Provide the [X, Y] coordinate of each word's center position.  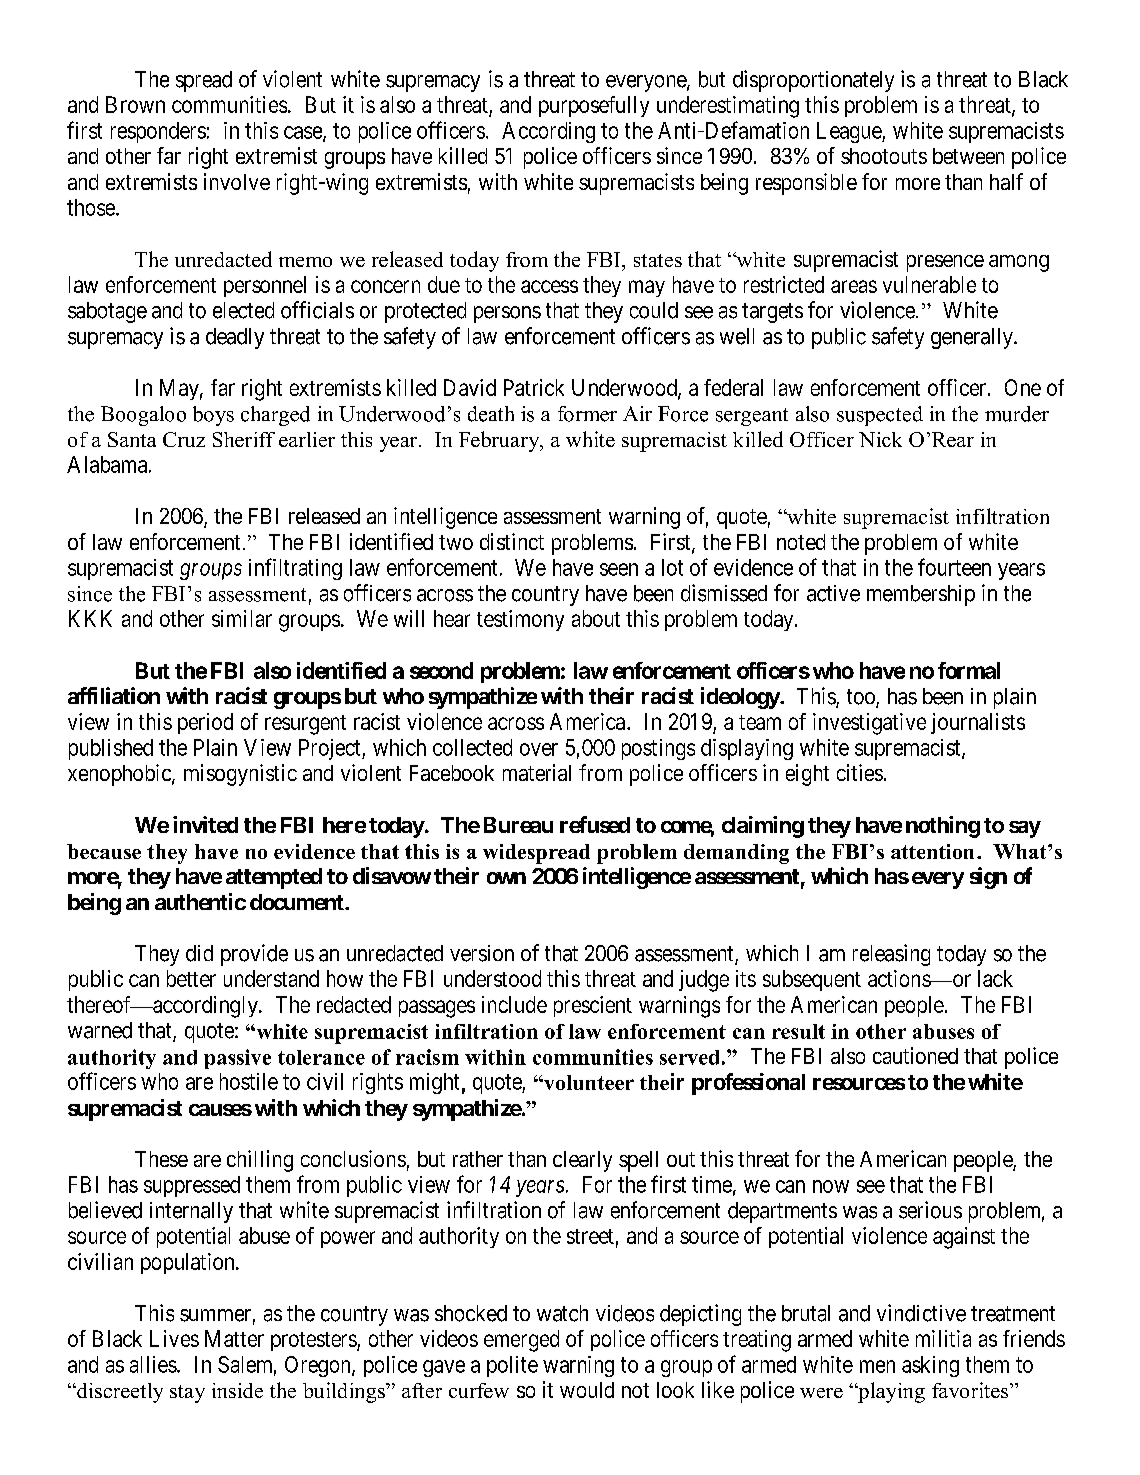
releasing [891, 955]
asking [930, 1366]
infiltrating [295, 569]
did [199, 953]
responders [158, 132]
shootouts [884, 156]
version [482, 953]
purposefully [594, 106]
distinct [512, 541]
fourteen [954, 567]
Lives [174, 1338]
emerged [521, 1341]
